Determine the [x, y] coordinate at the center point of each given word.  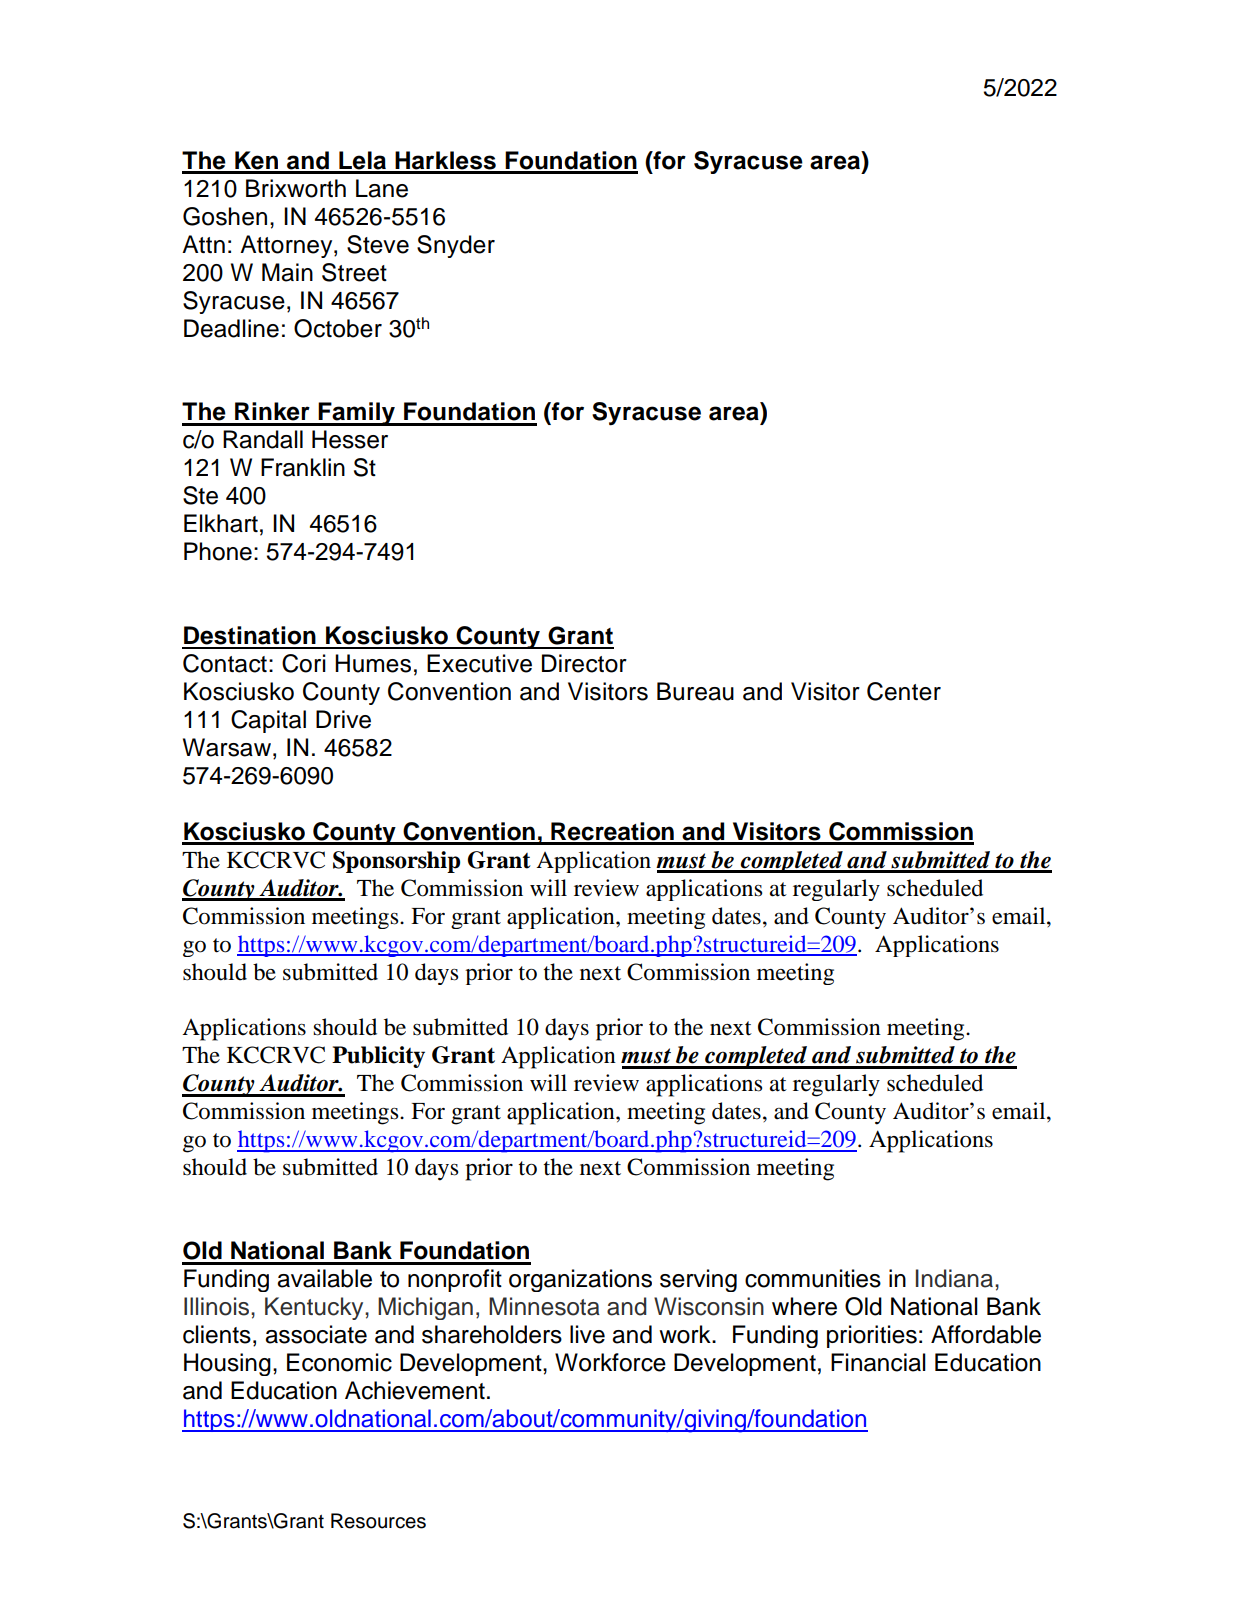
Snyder [456, 246]
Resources [378, 1521]
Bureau [695, 691]
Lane [382, 188]
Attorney [287, 246]
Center [904, 691]
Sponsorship [396, 862]
